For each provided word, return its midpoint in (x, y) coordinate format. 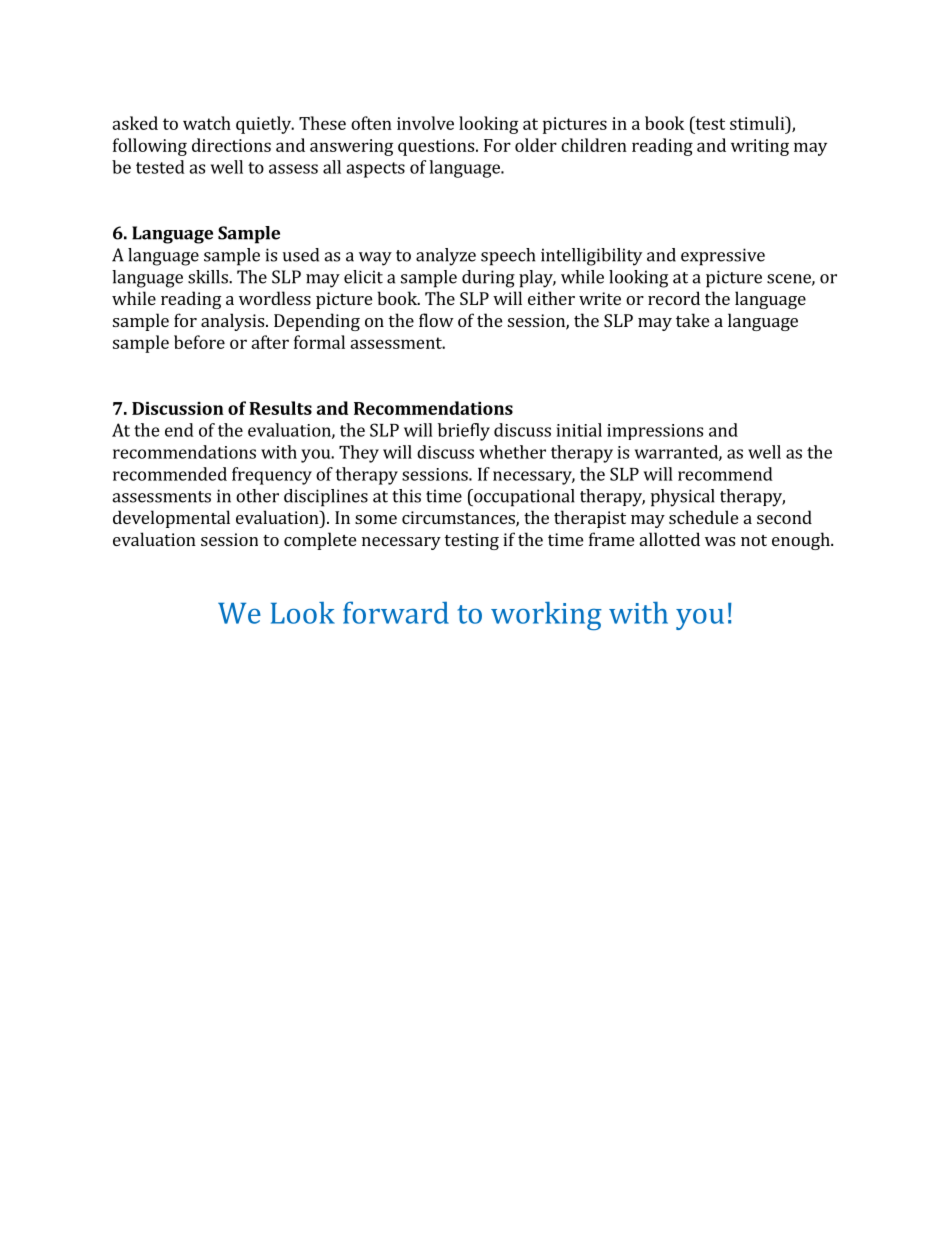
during (488, 279)
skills (209, 277)
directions (231, 145)
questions (436, 147)
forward (396, 612)
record (674, 298)
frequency (272, 476)
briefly (464, 432)
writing (760, 147)
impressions (655, 432)
